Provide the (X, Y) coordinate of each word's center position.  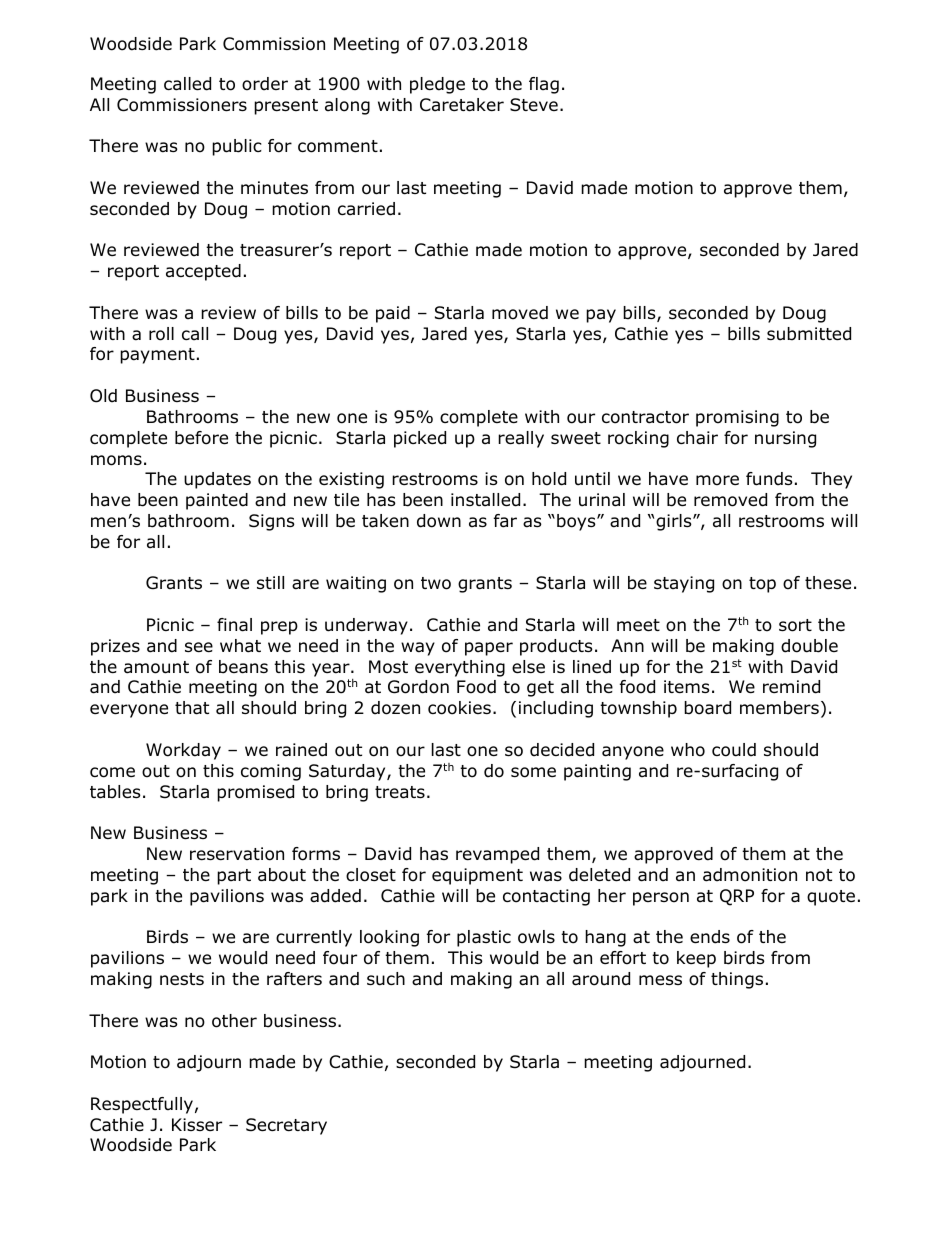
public (237, 147)
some (533, 772)
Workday (183, 751)
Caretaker (462, 105)
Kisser (197, 1124)
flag (544, 85)
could (734, 750)
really (521, 439)
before (201, 438)
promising (737, 418)
